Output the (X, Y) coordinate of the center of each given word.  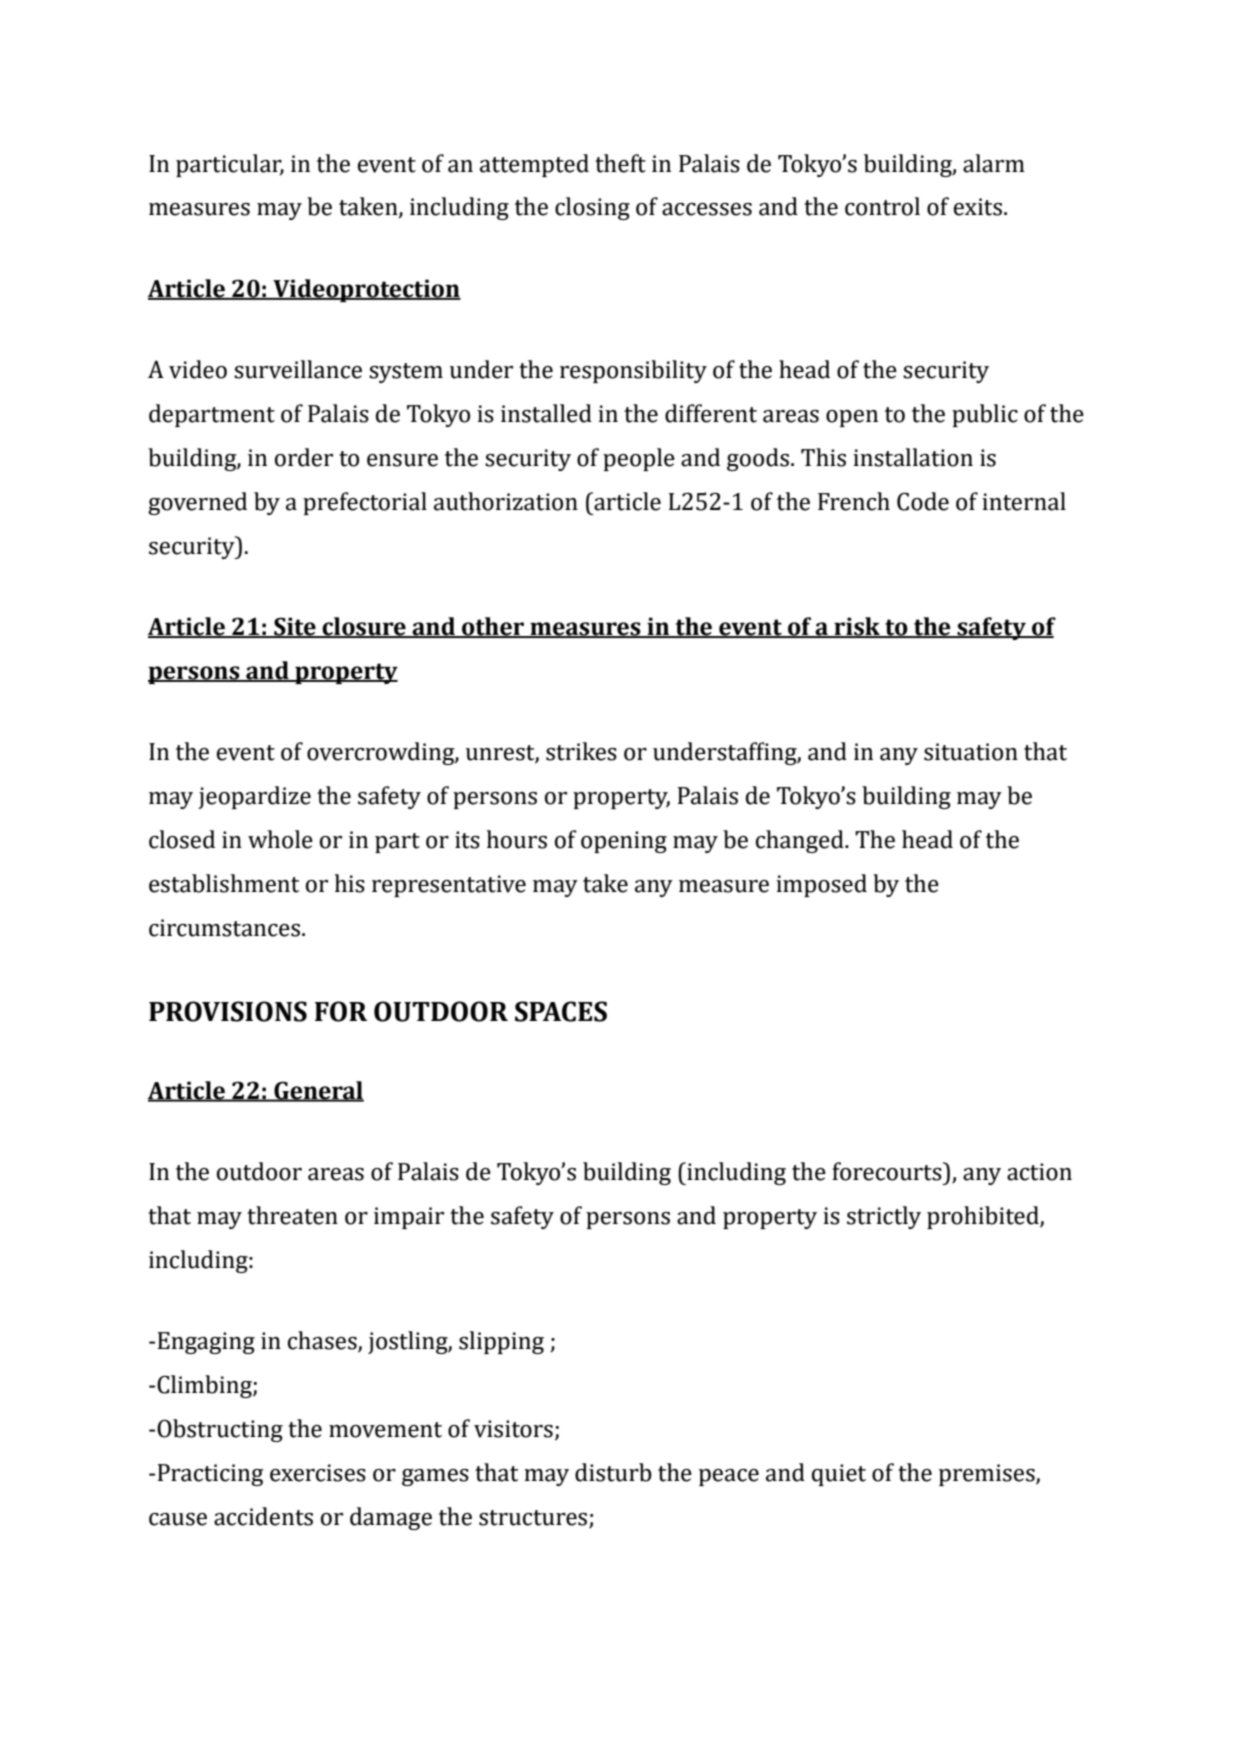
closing (592, 208)
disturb (613, 1472)
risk (857, 627)
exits (978, 207)
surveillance (298, 369)
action (1039, 1172)
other (493, 627)
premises (988, 1475)
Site (295, 627)
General (318, 1091)
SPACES (561, 1011)
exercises (318, 1473)
